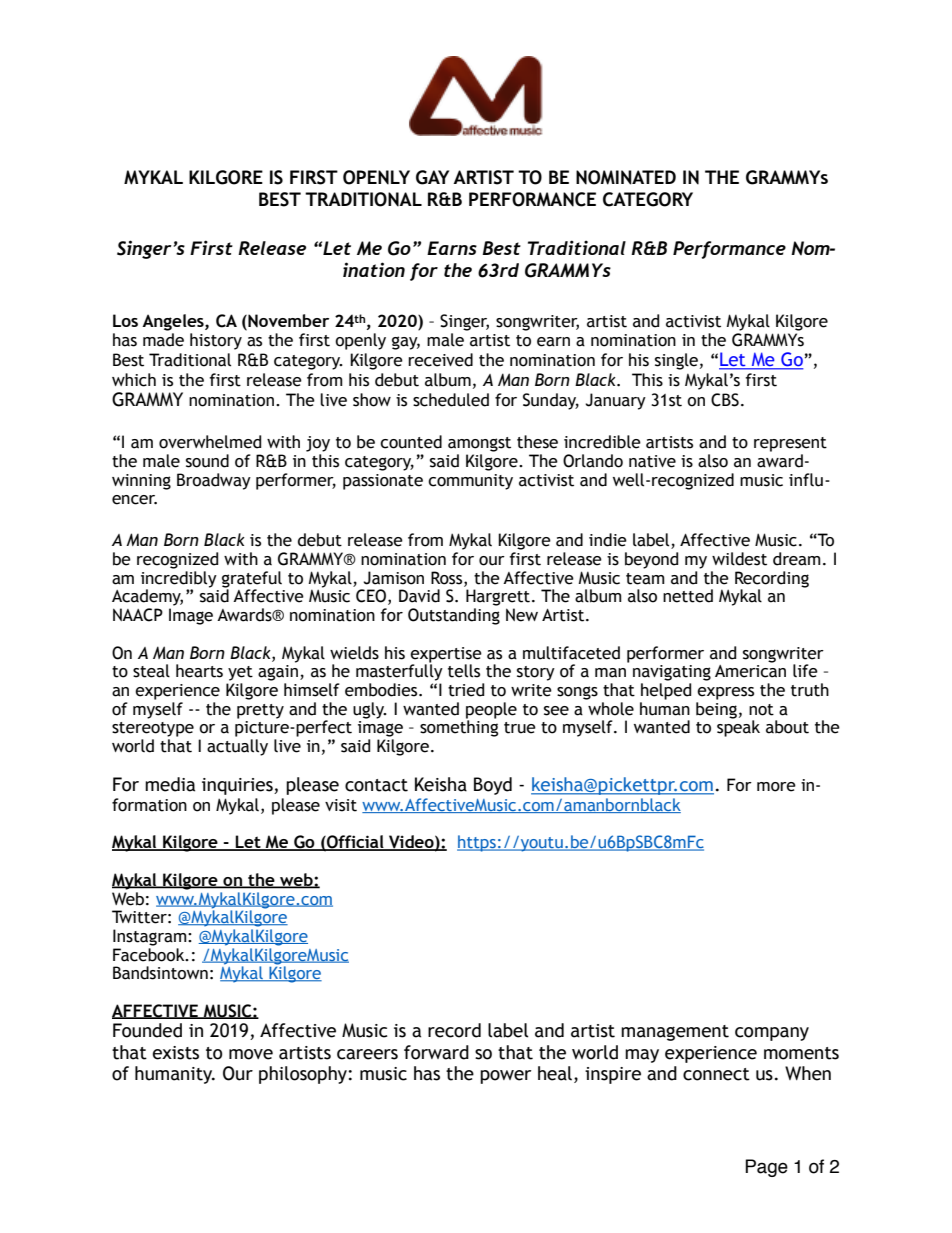 The width and height of the screenshot is (952, 1233). Describe the element at coordinates (626, 177) in the screenshot. I see `NOMINATED` at that location.
